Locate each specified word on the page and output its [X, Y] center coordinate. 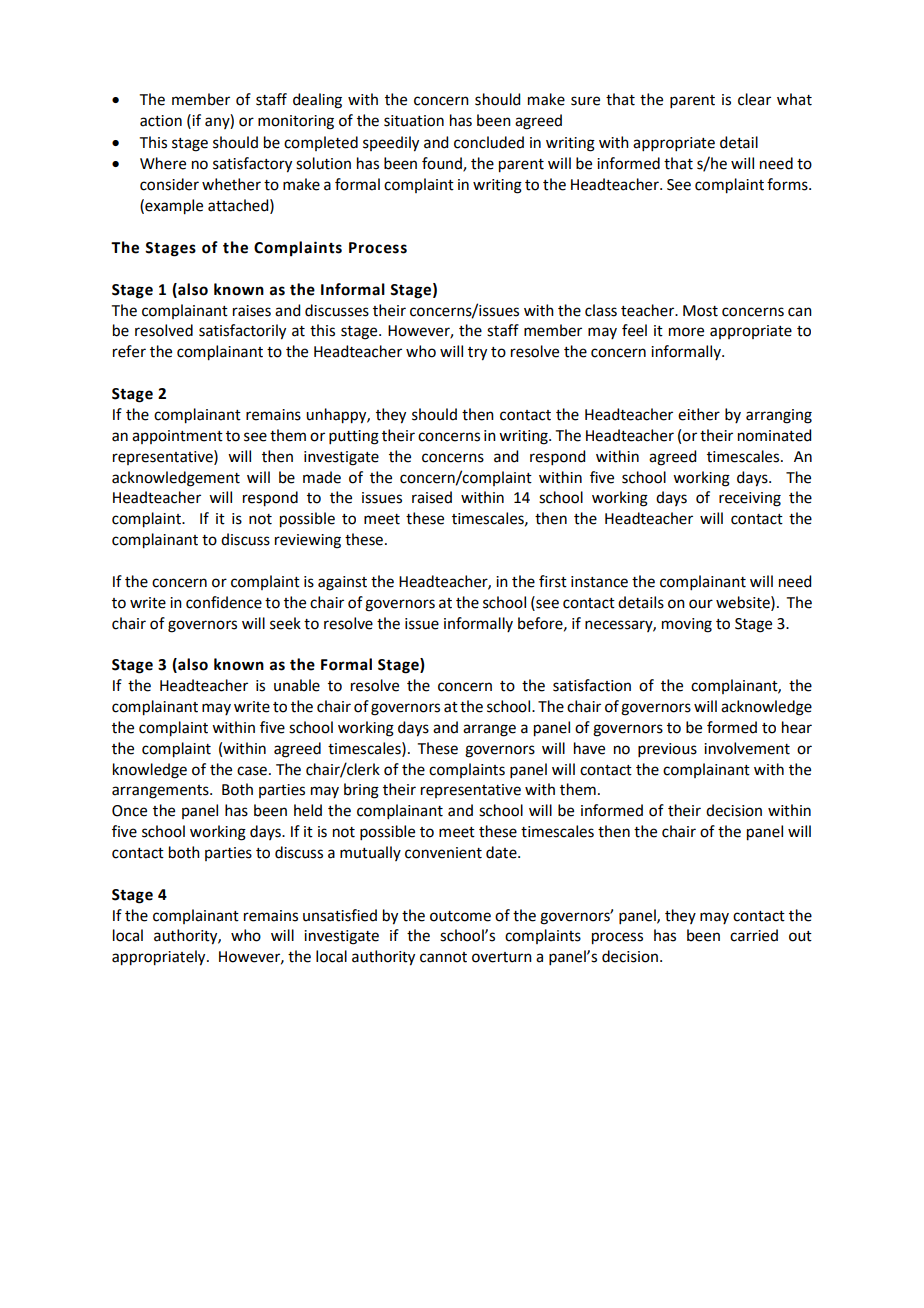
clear [754, 99]
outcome [460, 916]
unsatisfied [340, 915]
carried [754, 935]
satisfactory [252, 165]
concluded [489, 142]
